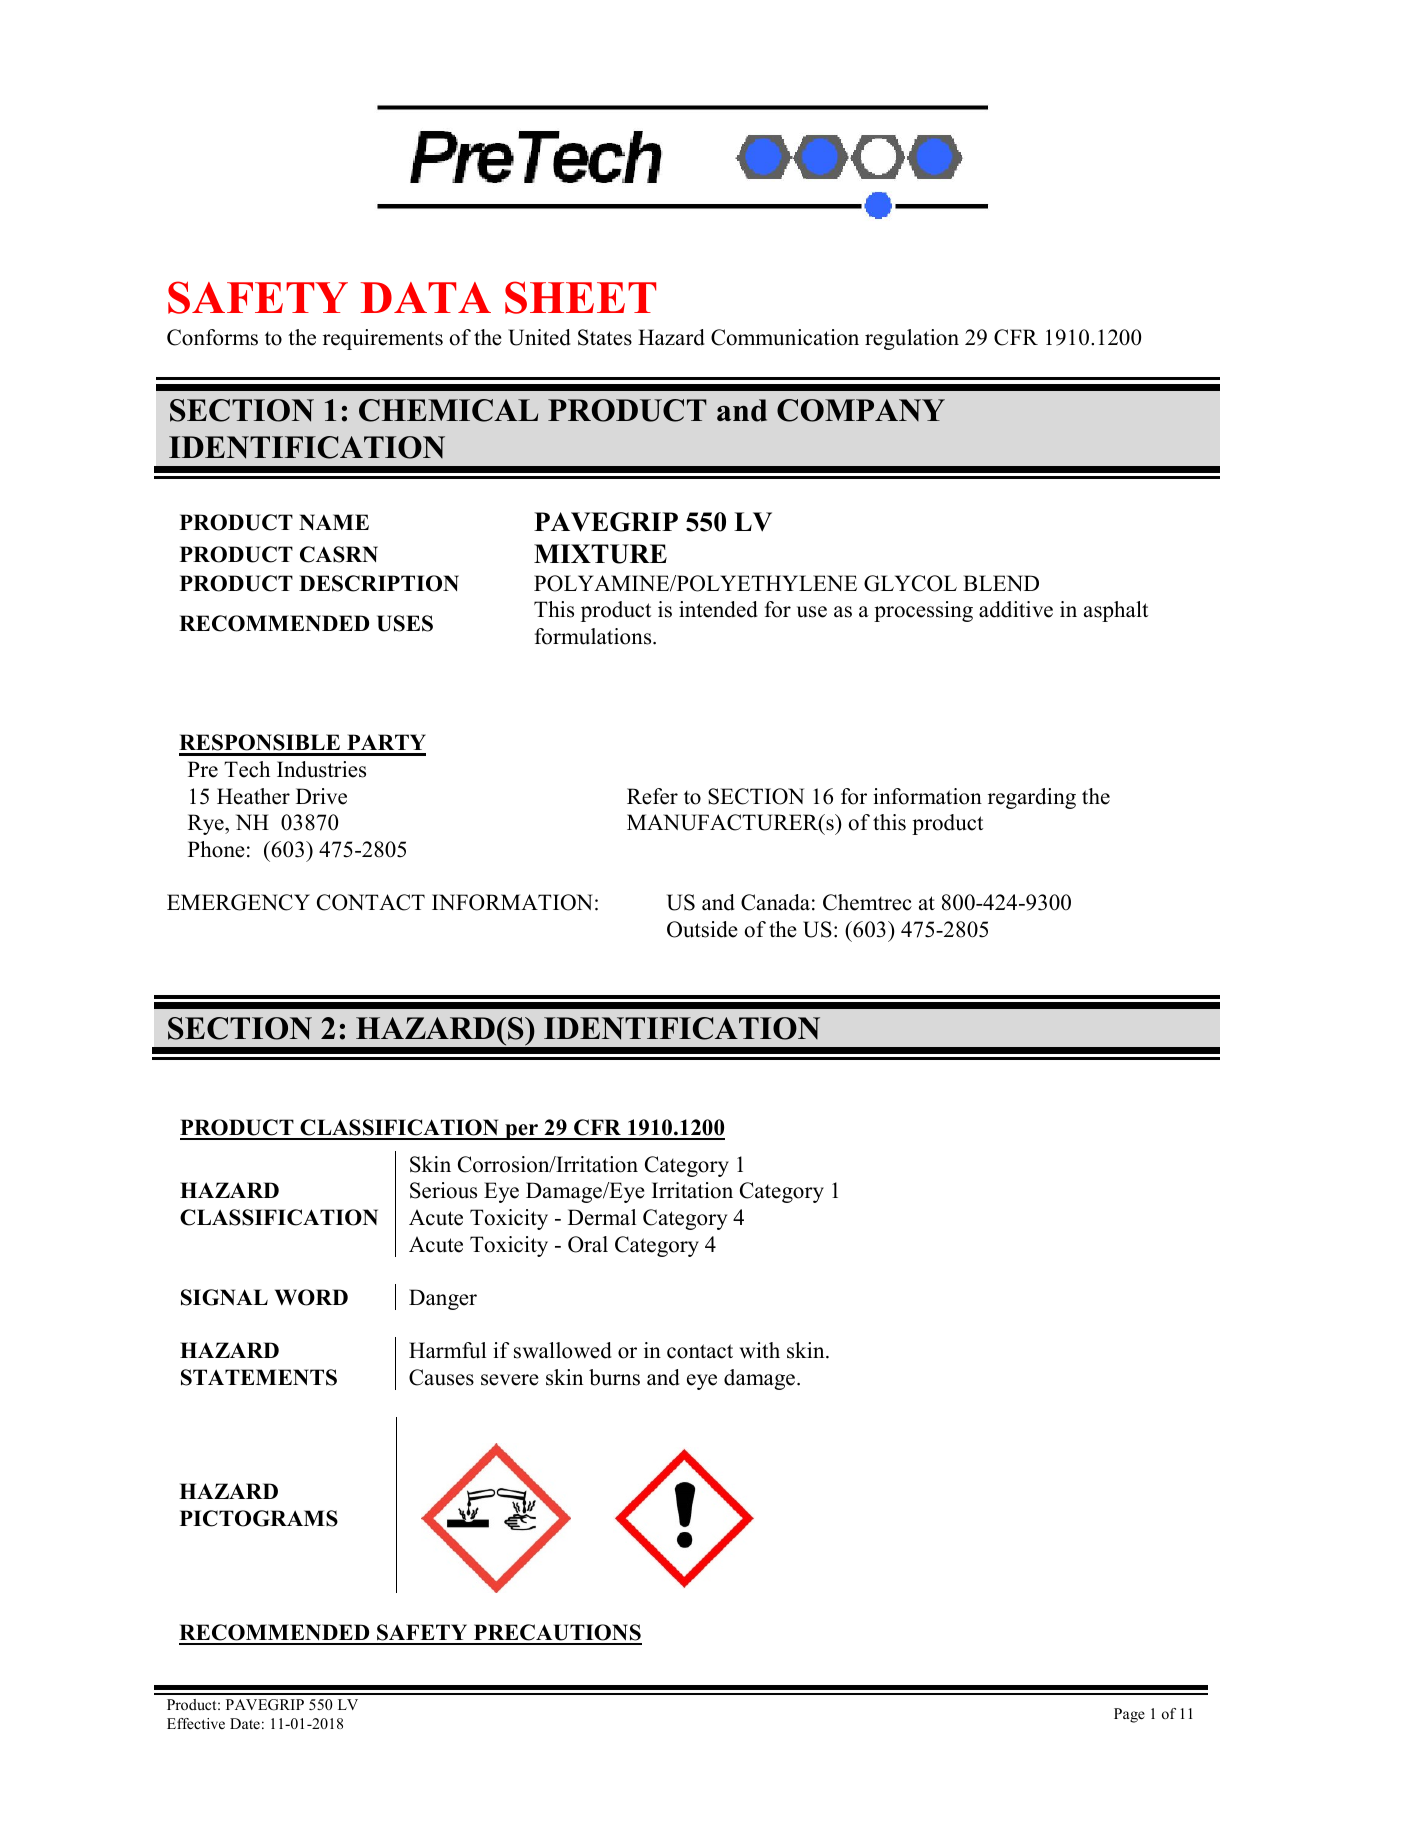 The image size is (1416, 1832). I want to click on States, so click(605, 337).
